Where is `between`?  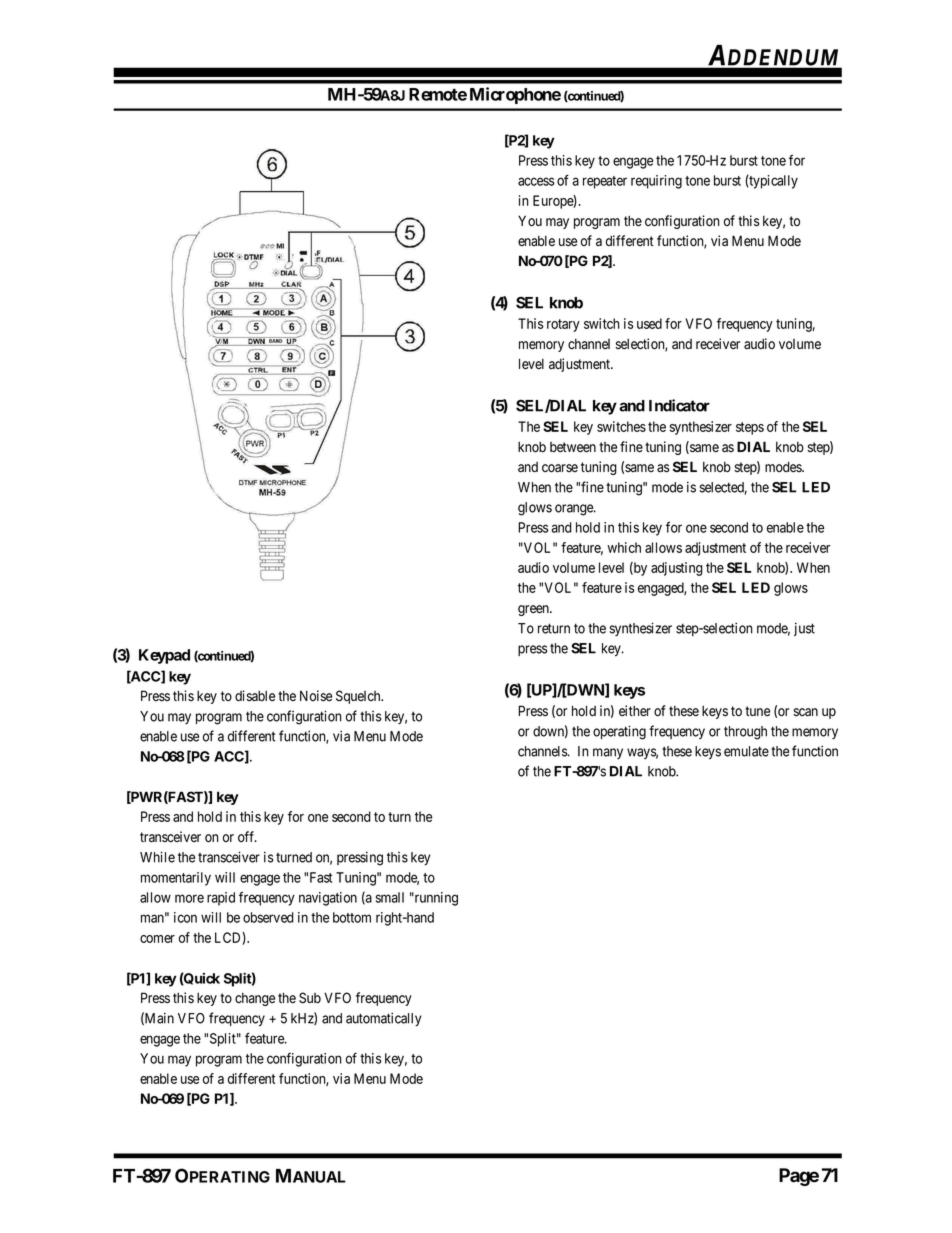 between is located at coordinates (573, 447).
